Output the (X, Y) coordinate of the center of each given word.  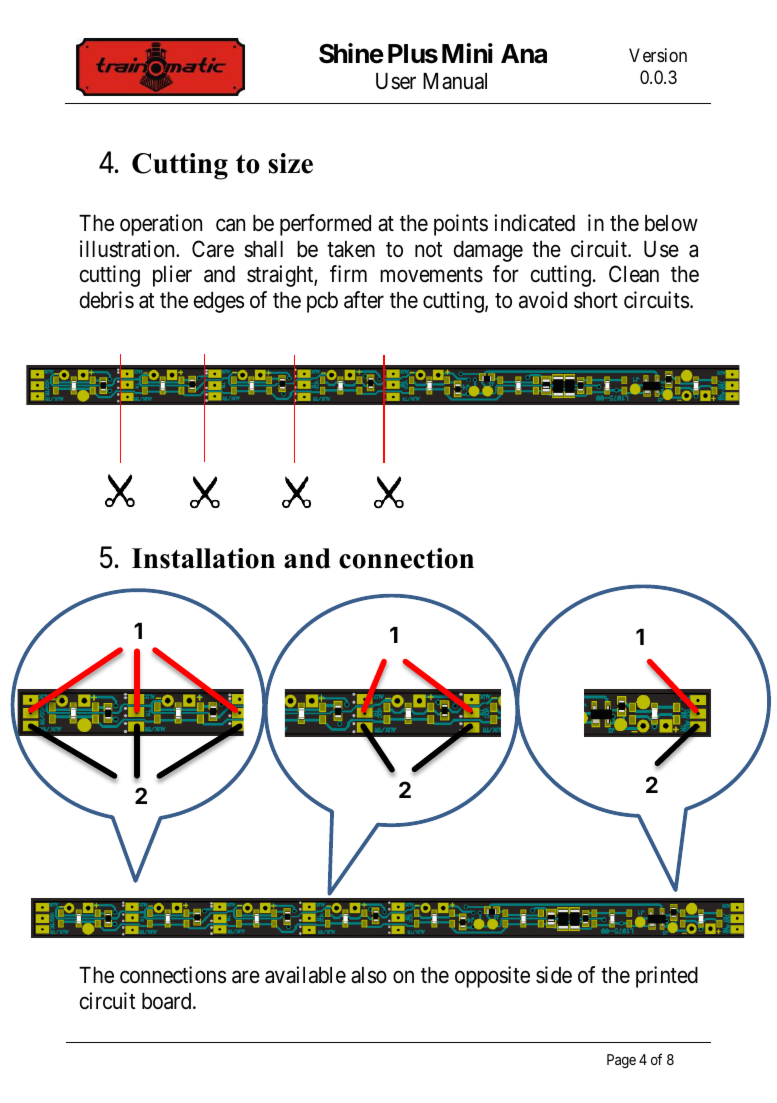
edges (219, 302)
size (290, 163)
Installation (203, 558)
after (364, 300)
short (596, 300)
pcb (322, 302)
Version (658, 55)
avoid (543, 300)
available (305, 975)
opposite (492, 977)
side (554, 975)
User (396, 81)
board (168, 1001)
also (369, 975)
